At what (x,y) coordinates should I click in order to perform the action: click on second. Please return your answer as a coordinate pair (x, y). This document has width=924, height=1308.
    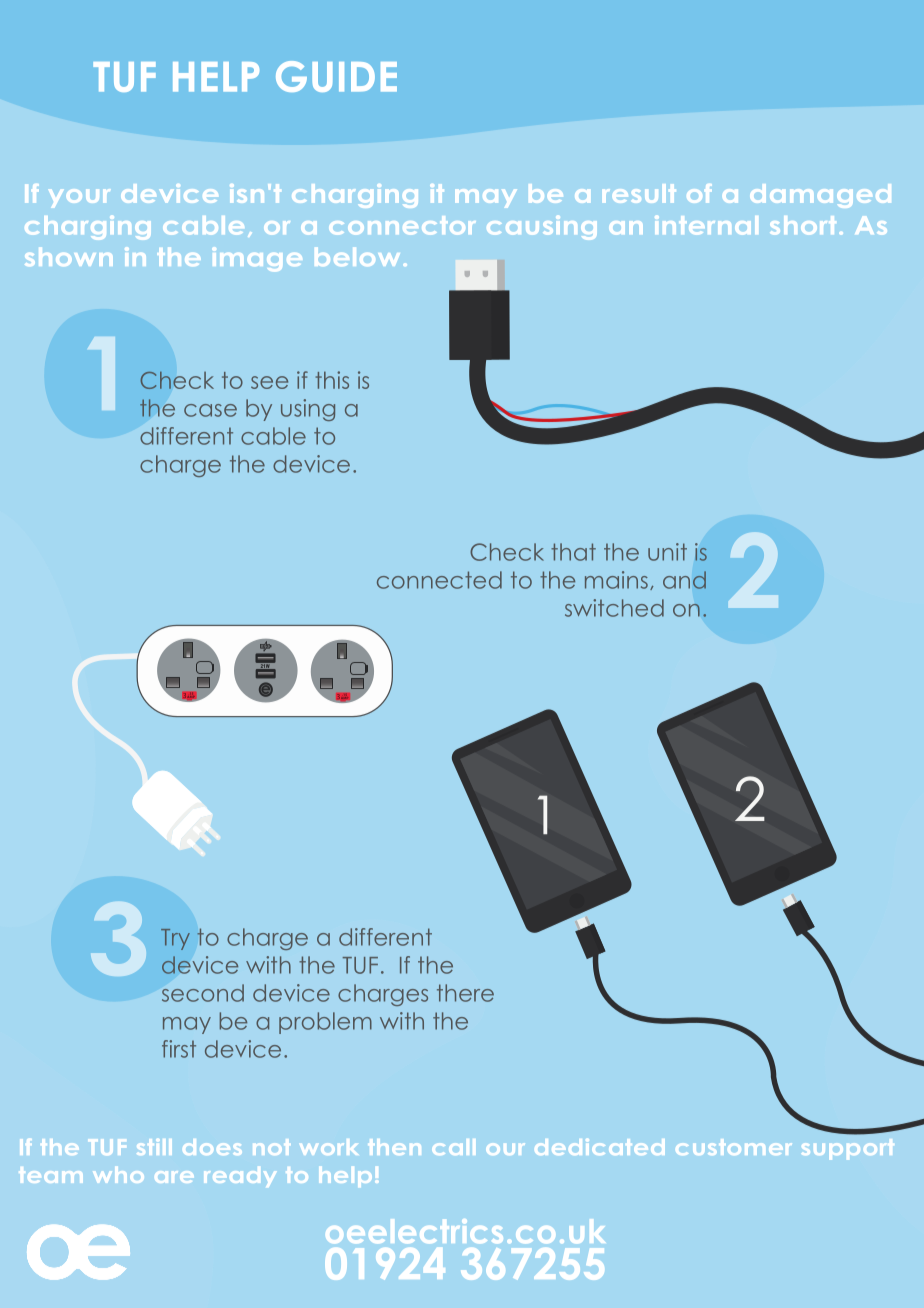
    Looking at the image, I should click on (203, 993).
